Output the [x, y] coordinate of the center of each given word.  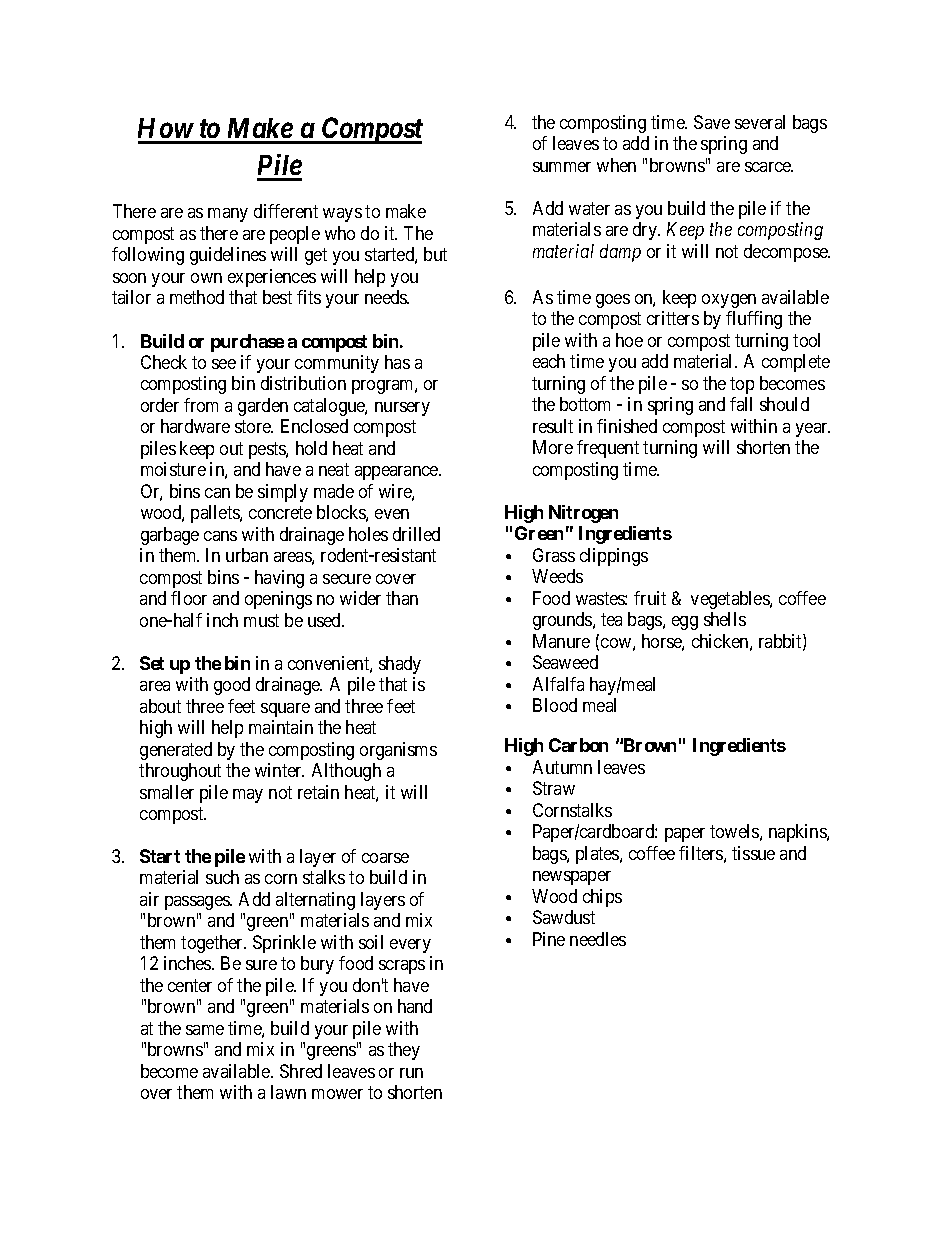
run [411, 1073]
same [205, 1030]
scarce [769, 167]
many [228, 215]
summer [562, 167]
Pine [549, 939]
